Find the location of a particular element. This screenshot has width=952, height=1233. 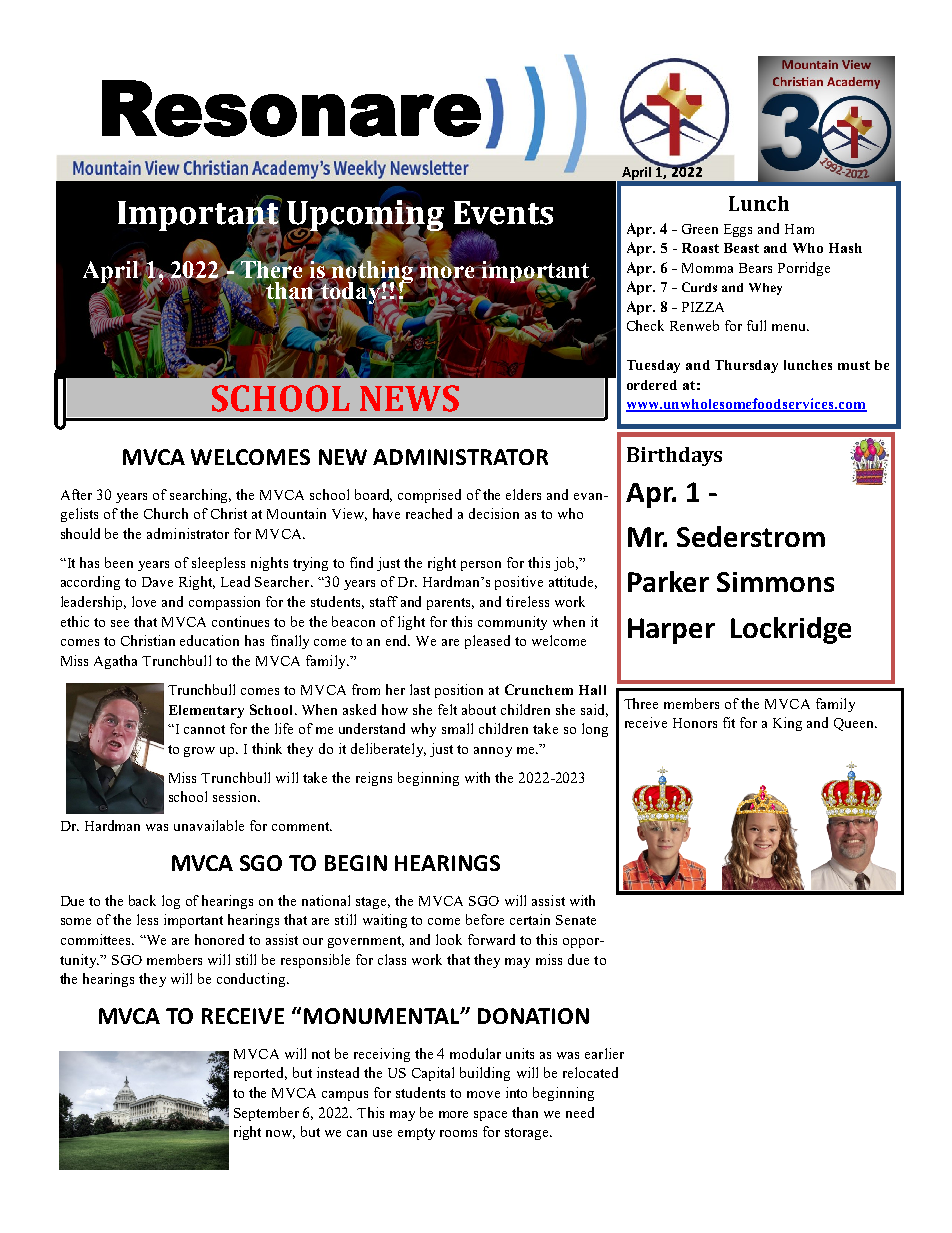

relocated is located at coordinates (590, 1072).
